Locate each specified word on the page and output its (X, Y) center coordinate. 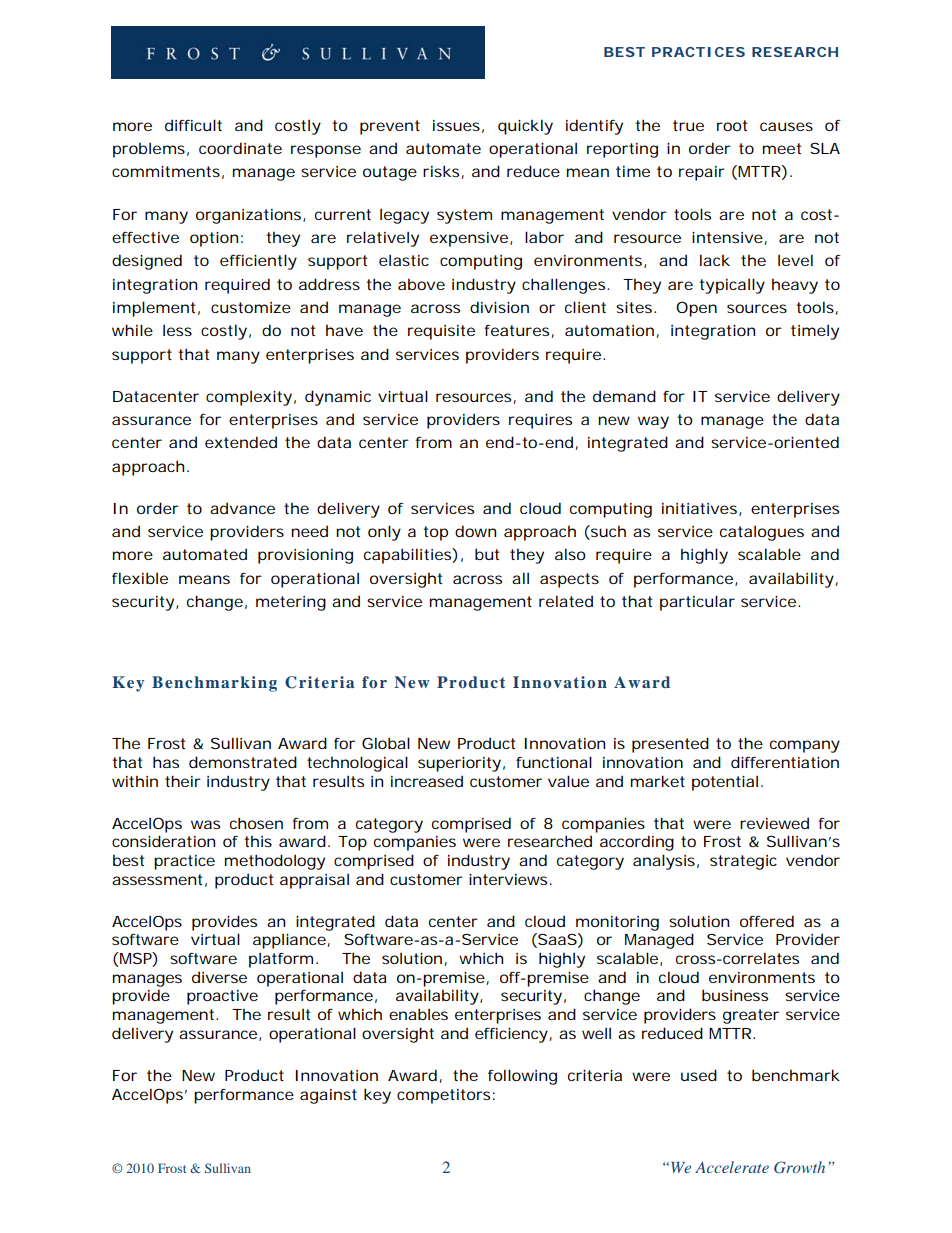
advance (242, 508)
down (475, 531)
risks (441, 171)
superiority (459, 764)
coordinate (240, 148)
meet (782, 148)
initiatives (701, 509)
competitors (443, 1096)
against (328, 1096)
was (205, 824)
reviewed (774, 823)
